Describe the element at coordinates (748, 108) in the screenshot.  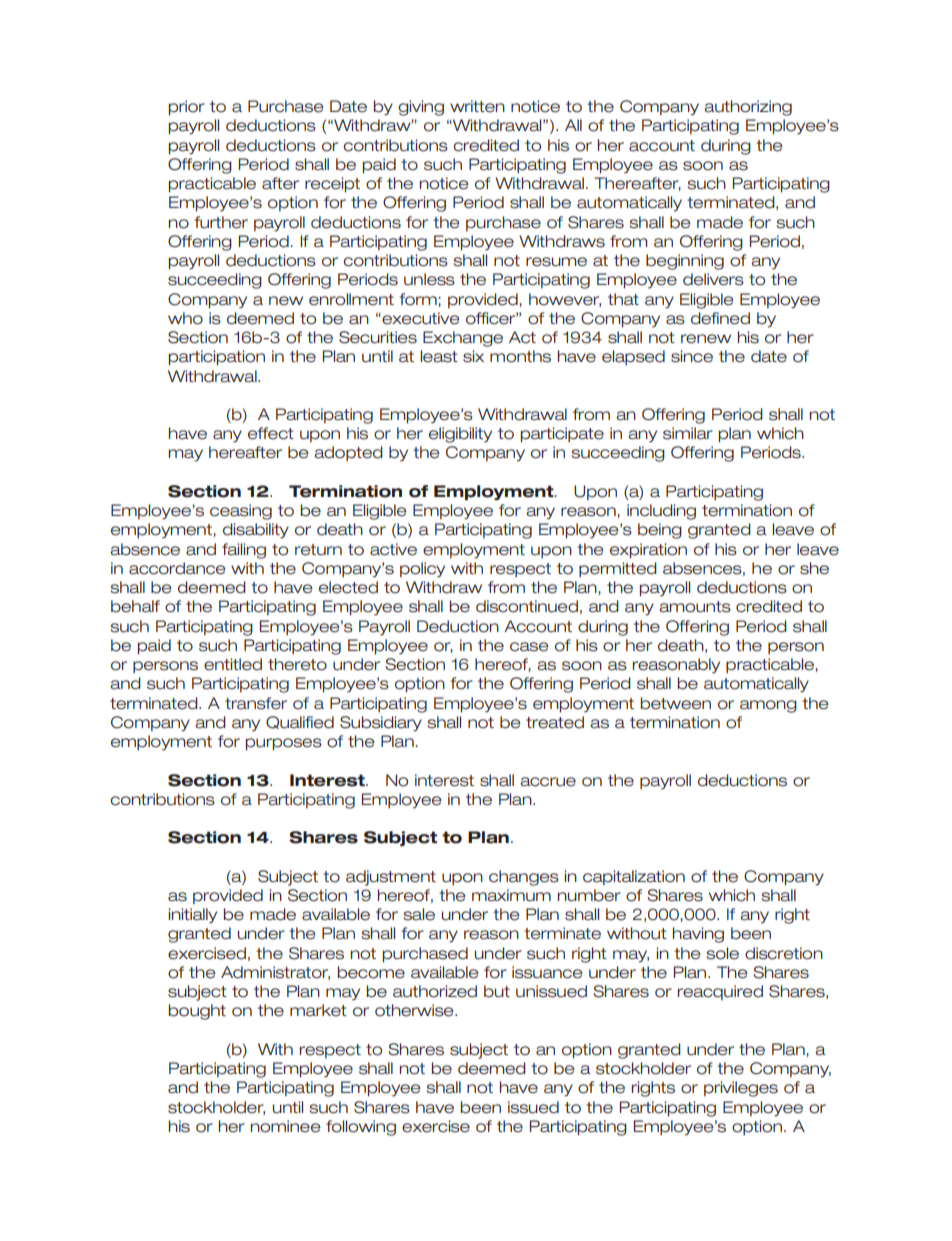
I see `authorizing` at that location.
